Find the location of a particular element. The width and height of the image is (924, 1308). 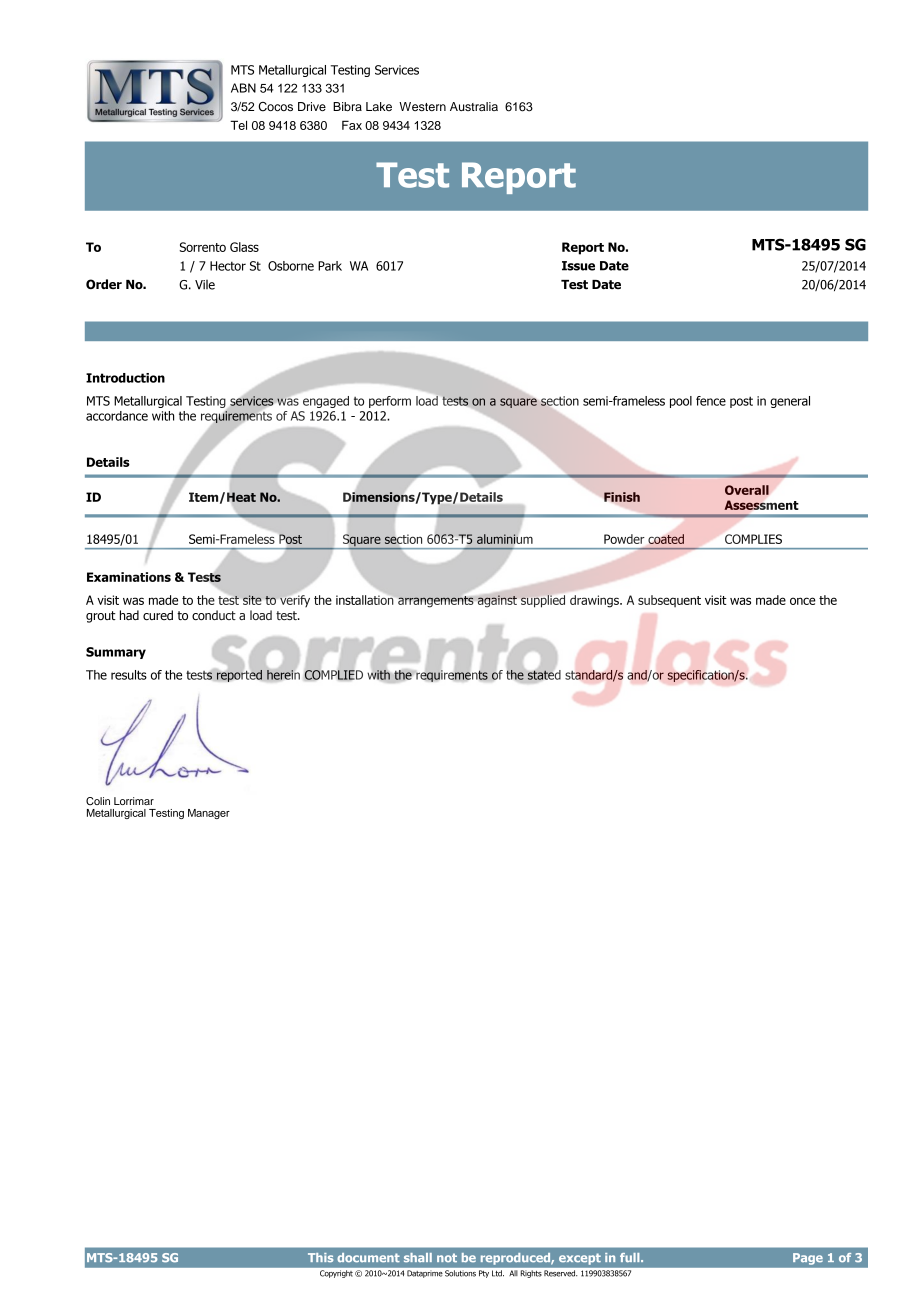

stated is located at coordinates (543, 674).
